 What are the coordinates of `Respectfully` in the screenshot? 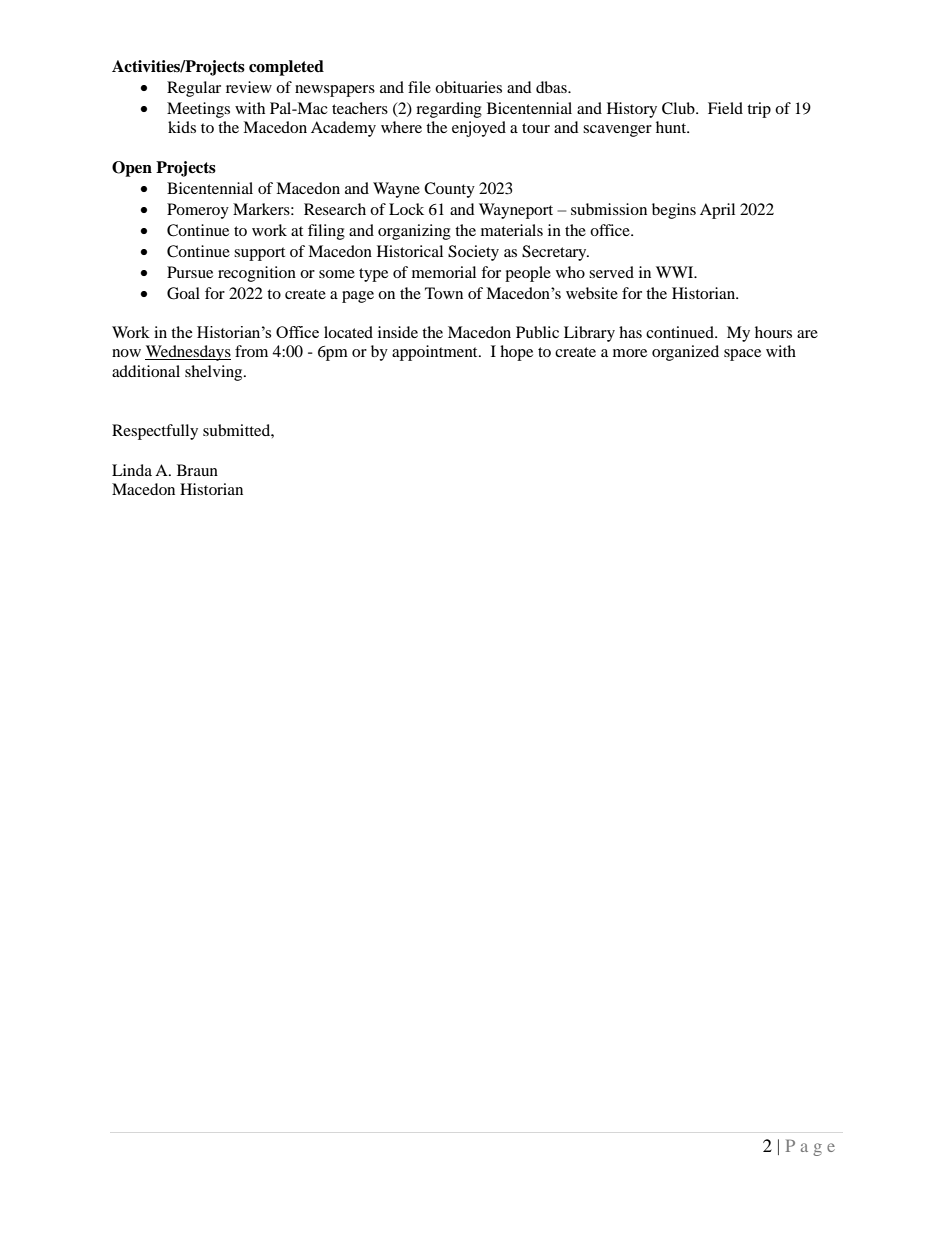 It's located at (155, 432).
